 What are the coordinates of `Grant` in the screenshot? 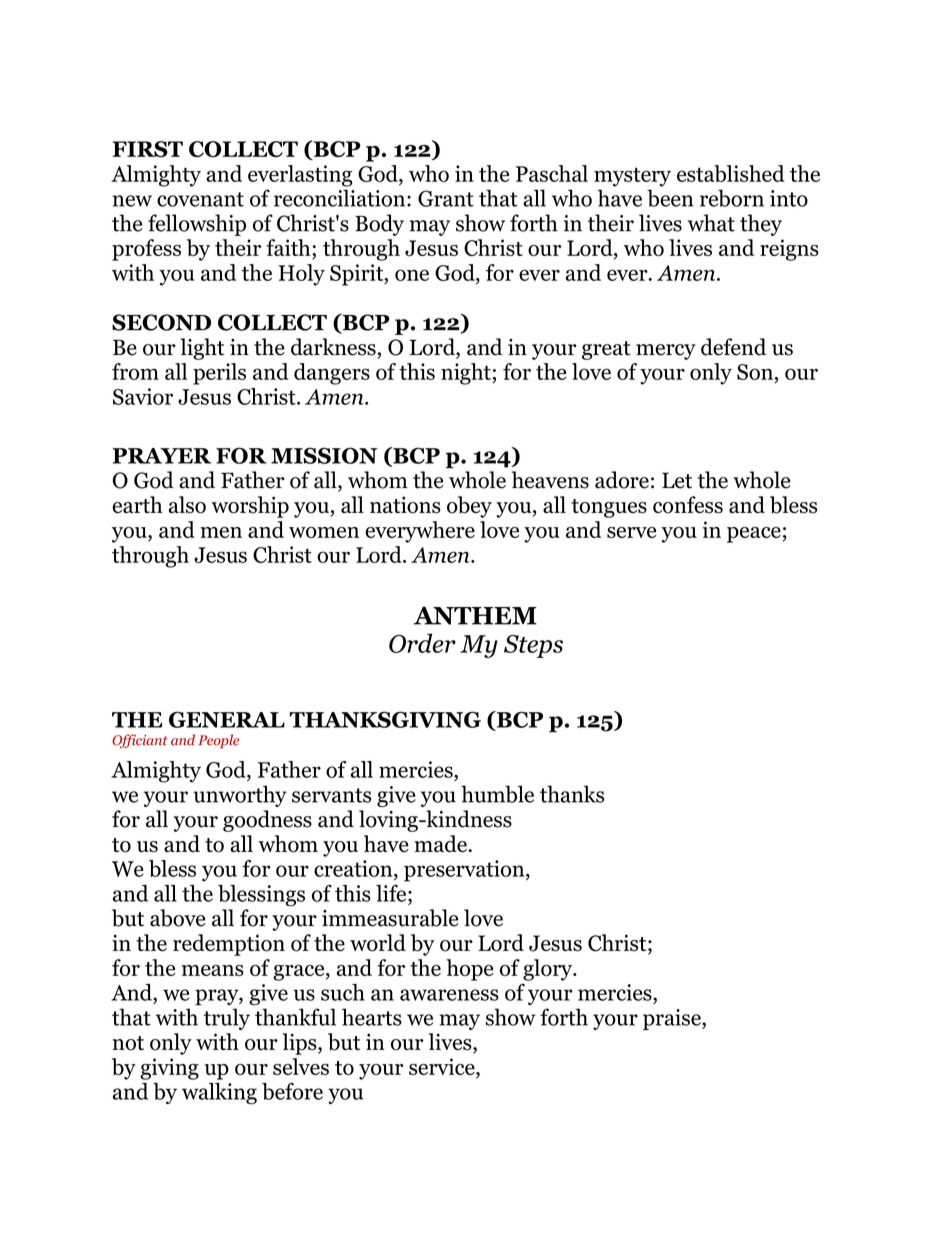 It's located at (446, 198).
